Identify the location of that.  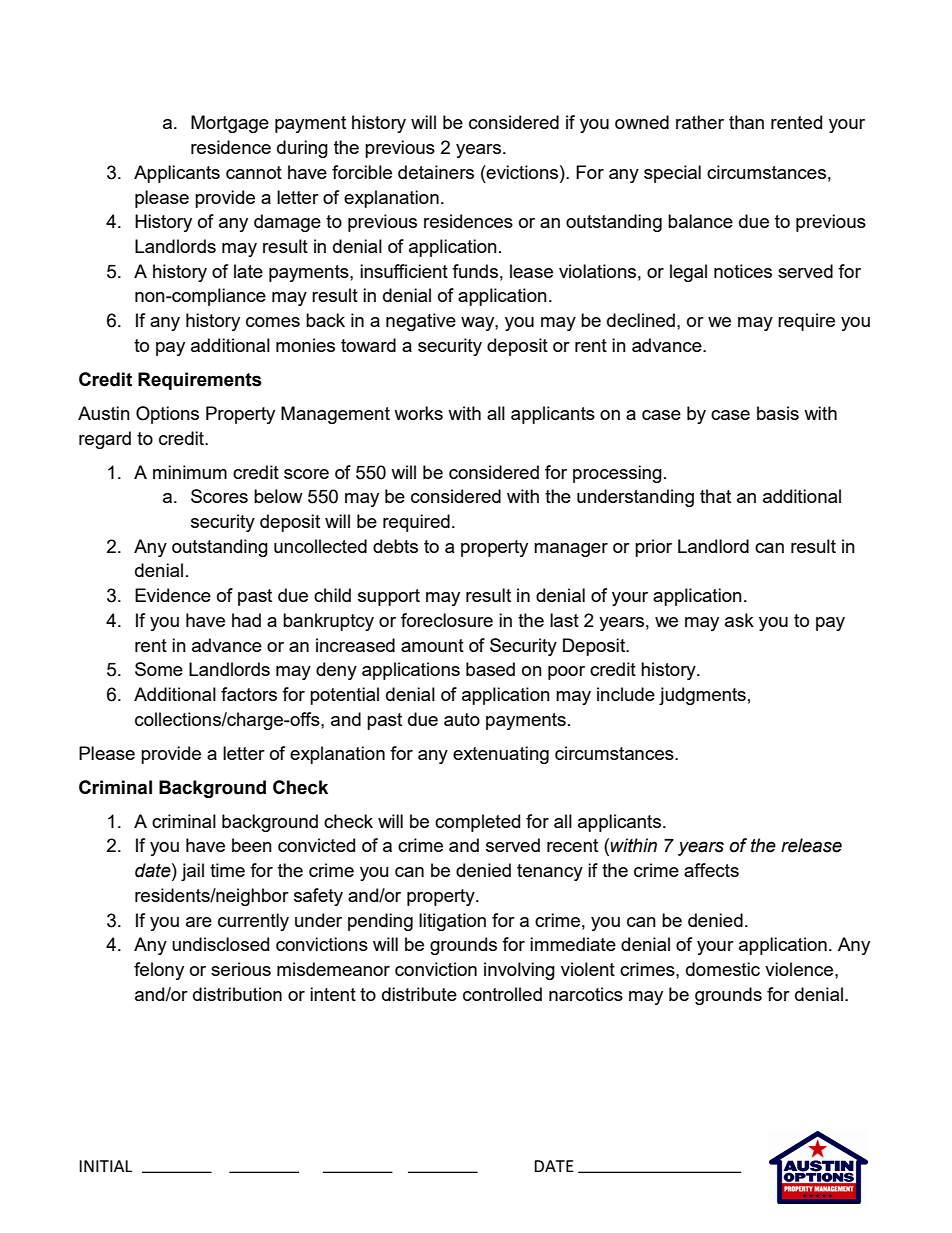
(715, 496).
